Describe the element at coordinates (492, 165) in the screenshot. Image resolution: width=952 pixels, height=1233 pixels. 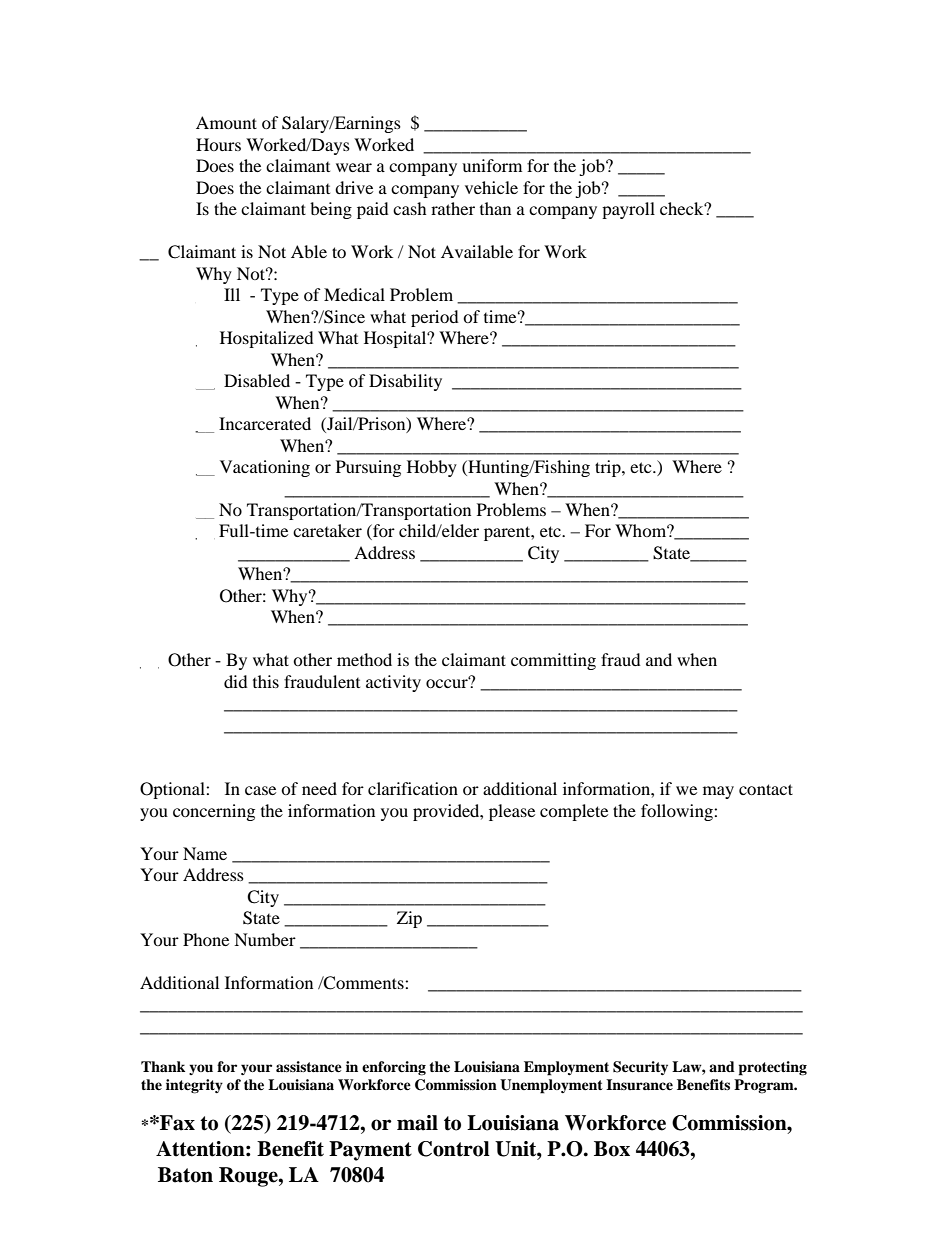
I see `uniform` at that location.
